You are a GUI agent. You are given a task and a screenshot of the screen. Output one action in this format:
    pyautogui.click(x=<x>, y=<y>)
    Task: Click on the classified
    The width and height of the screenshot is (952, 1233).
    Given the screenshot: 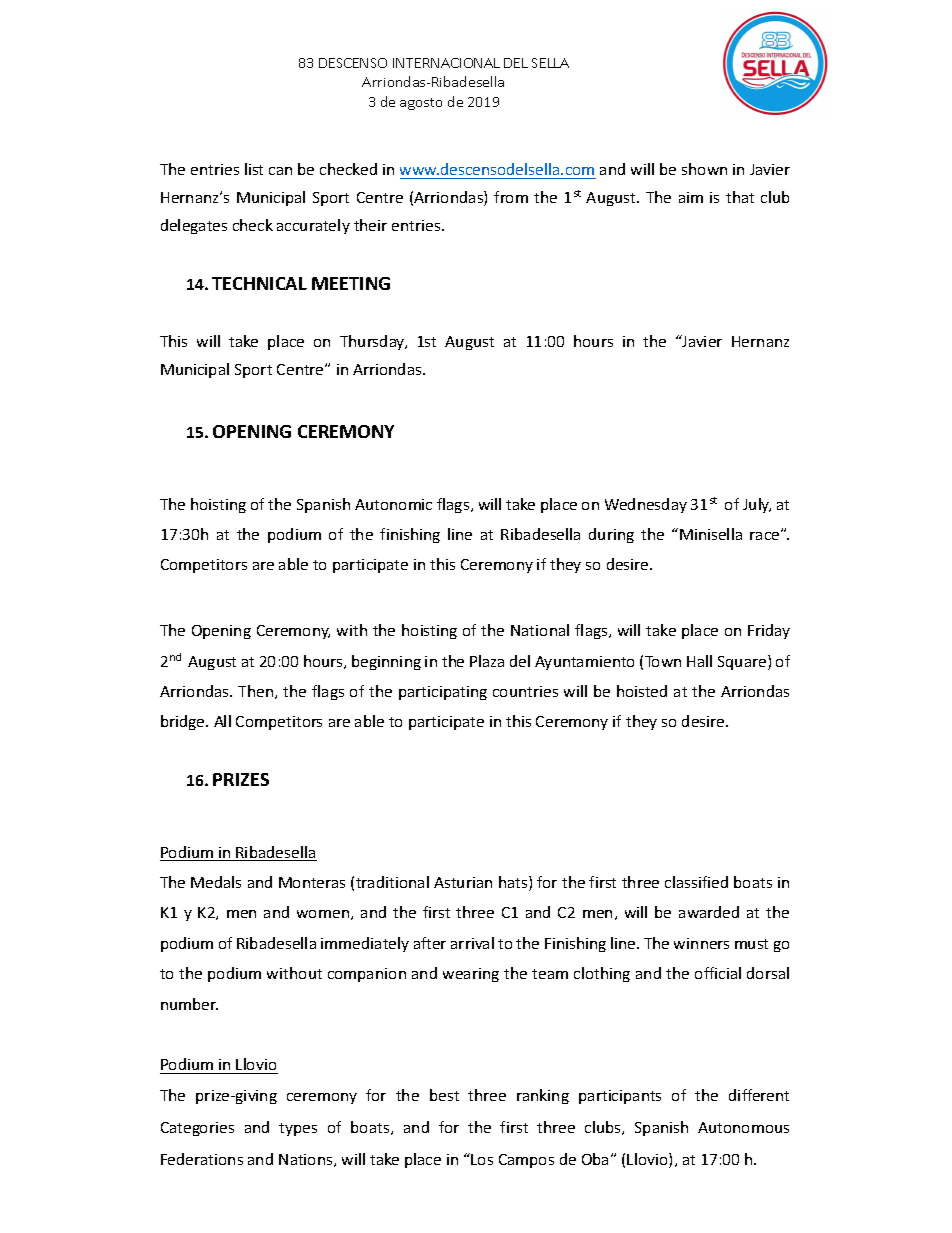 What is the action you would take?
    pyautogui.click(x=696, y=882)
